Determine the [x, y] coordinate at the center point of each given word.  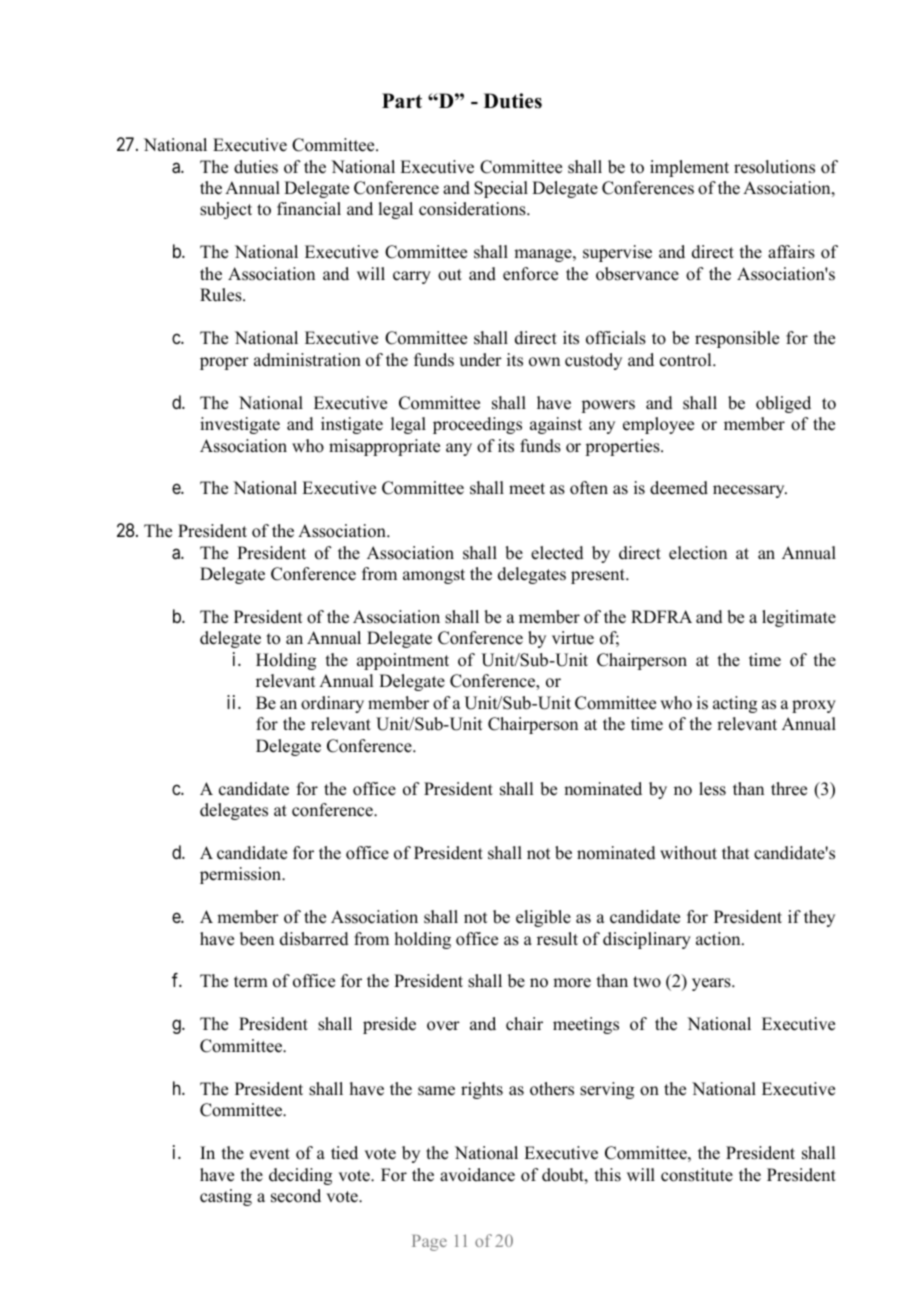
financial [309, 209]
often [589, 488]
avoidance [477, 1175]
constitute [697, 1175]
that [735, 852]
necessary [750, 491]
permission [242, 875]
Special [501, 189]
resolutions [774, 167]
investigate [240, 425]
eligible [543, 918]
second [296, 1196]
